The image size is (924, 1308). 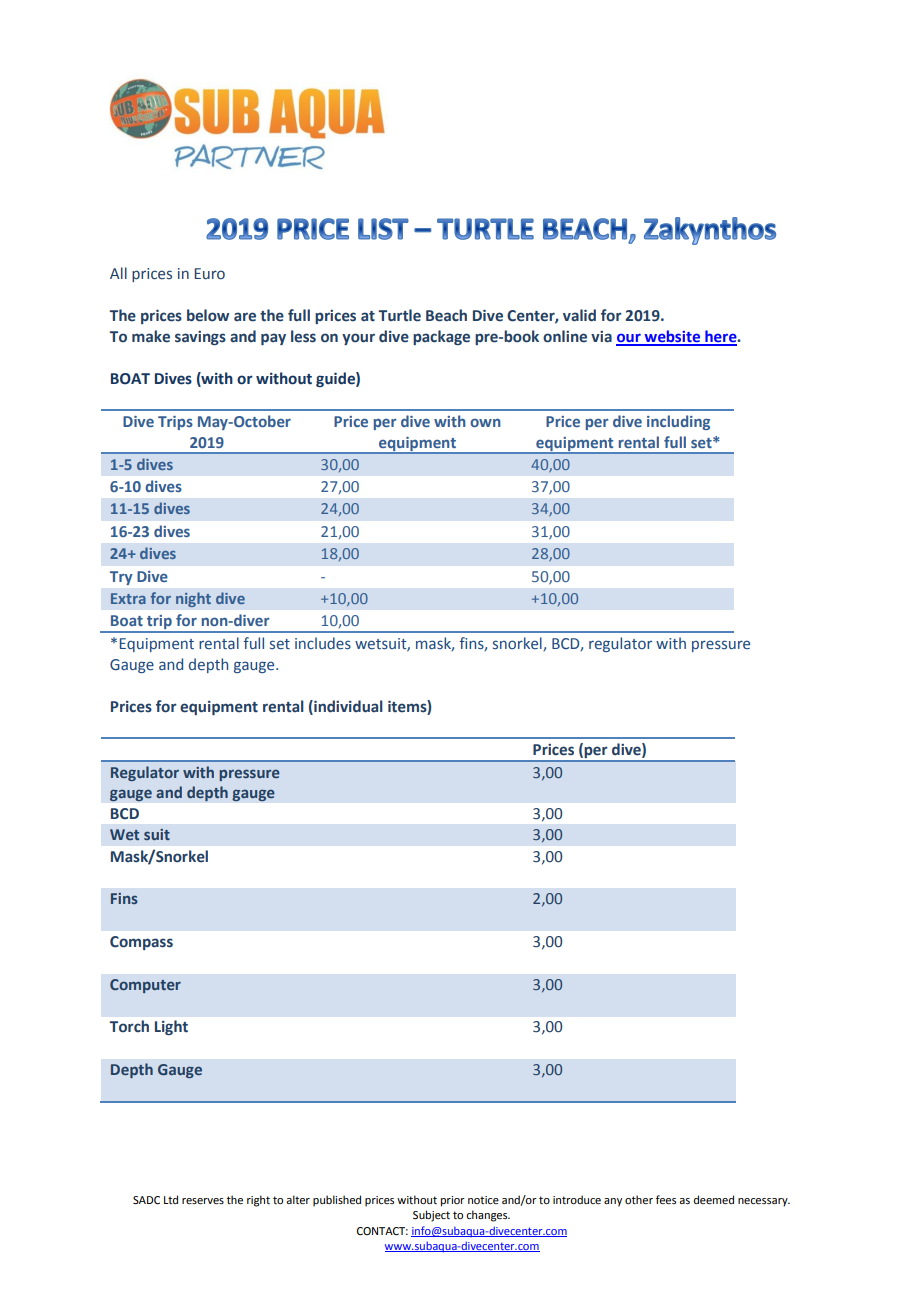 I want to click on Computer, so click(x=145, y=986).
